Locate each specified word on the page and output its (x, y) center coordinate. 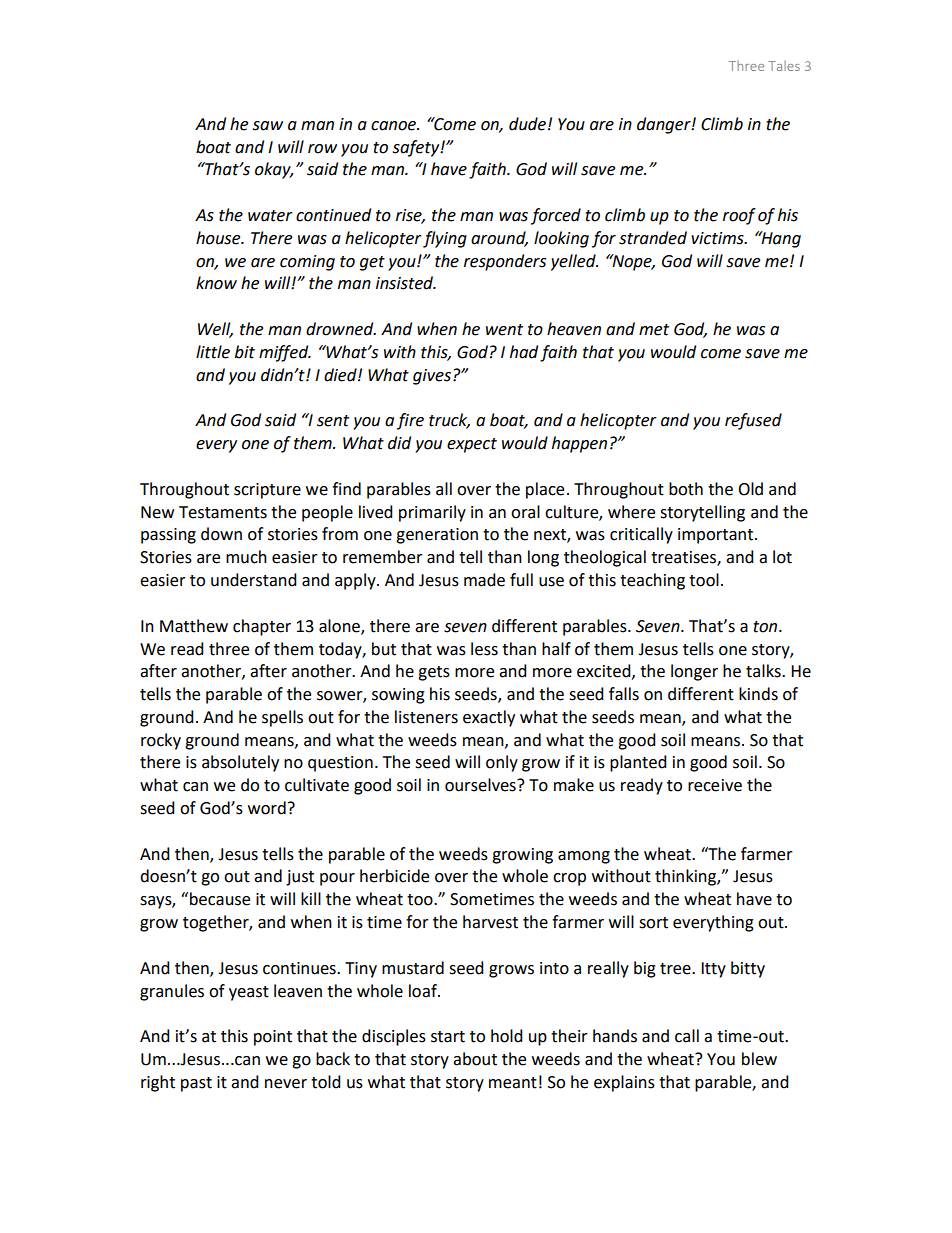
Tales (784, 66)
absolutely (240, 763)
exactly (489, 718)
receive (715, 785)
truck (449, 421)
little (213, 352)
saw (267, 126)
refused (753, 421)
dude (527, 124)
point (273, 1038)
